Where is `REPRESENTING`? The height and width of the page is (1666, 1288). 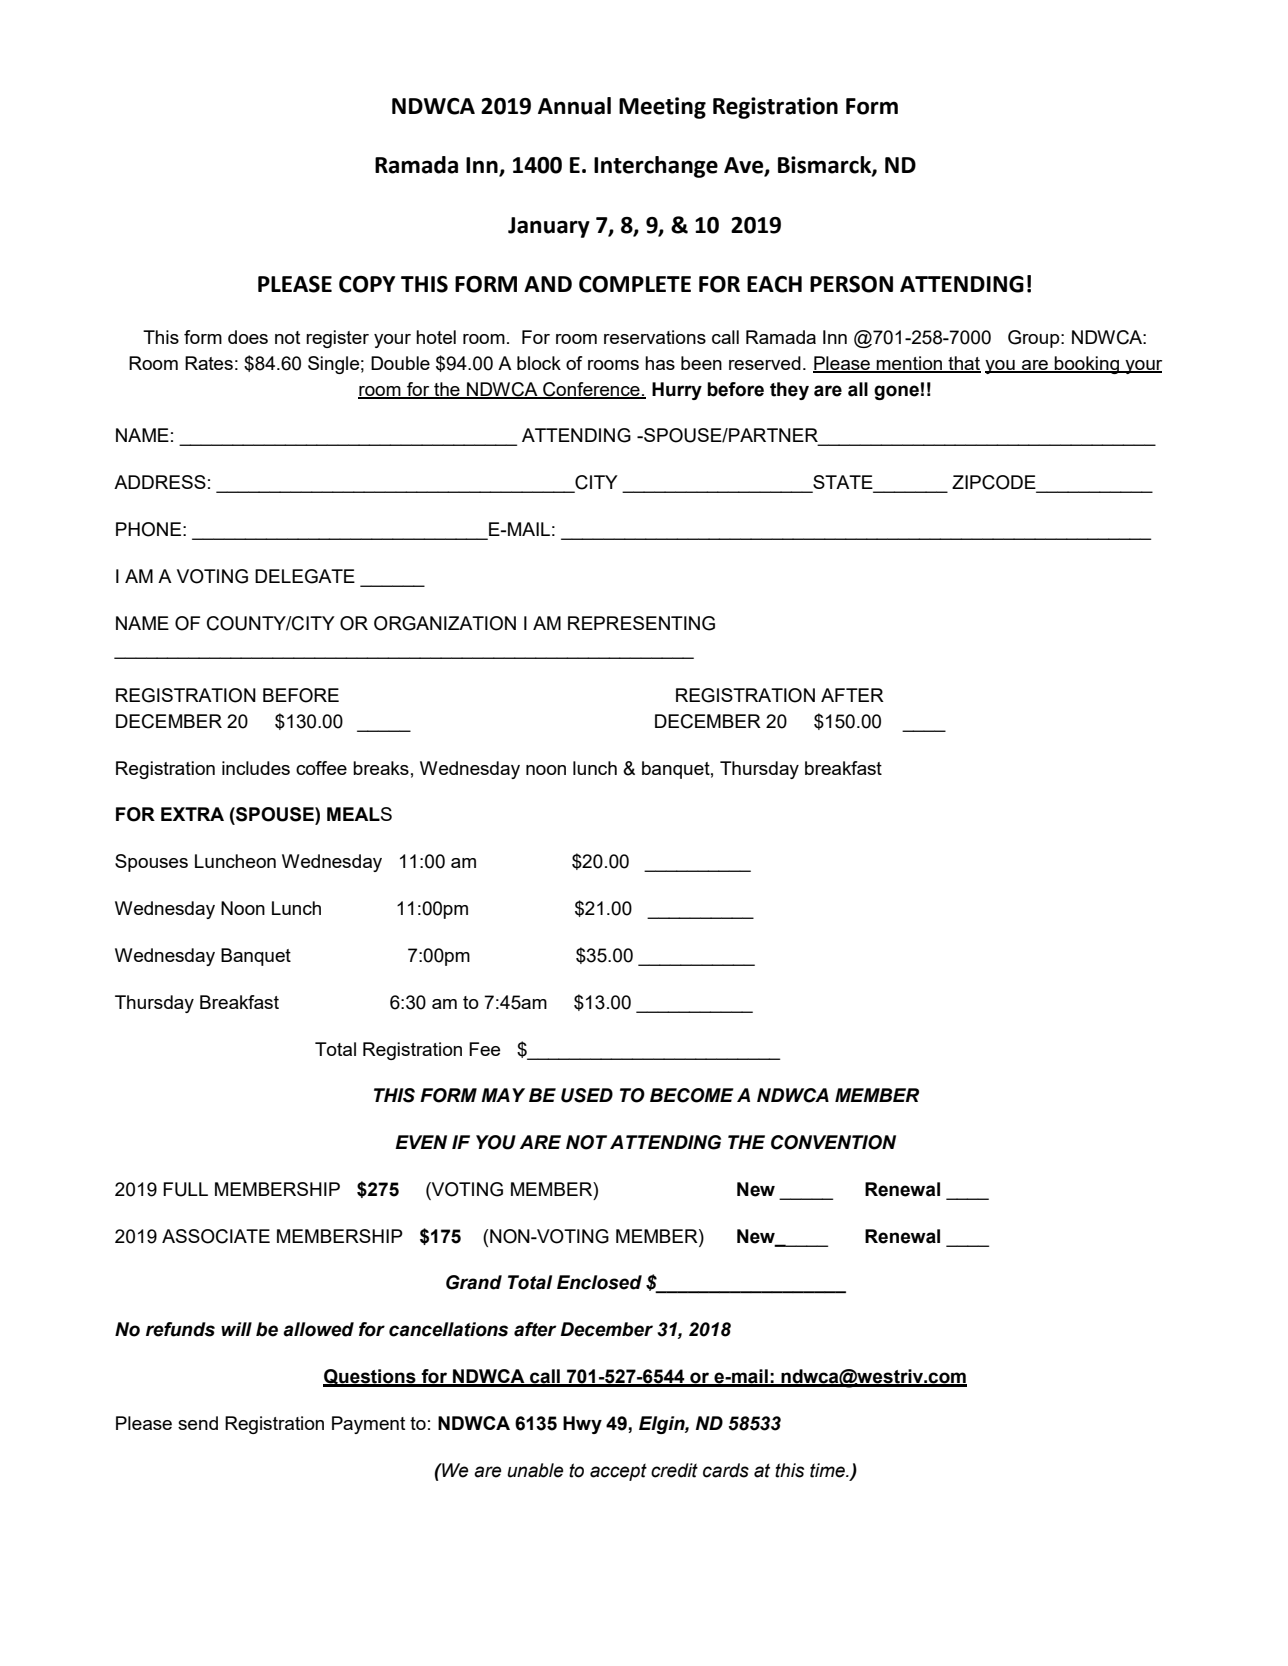
REPRESENTING is located at coordinates (641, 623).
